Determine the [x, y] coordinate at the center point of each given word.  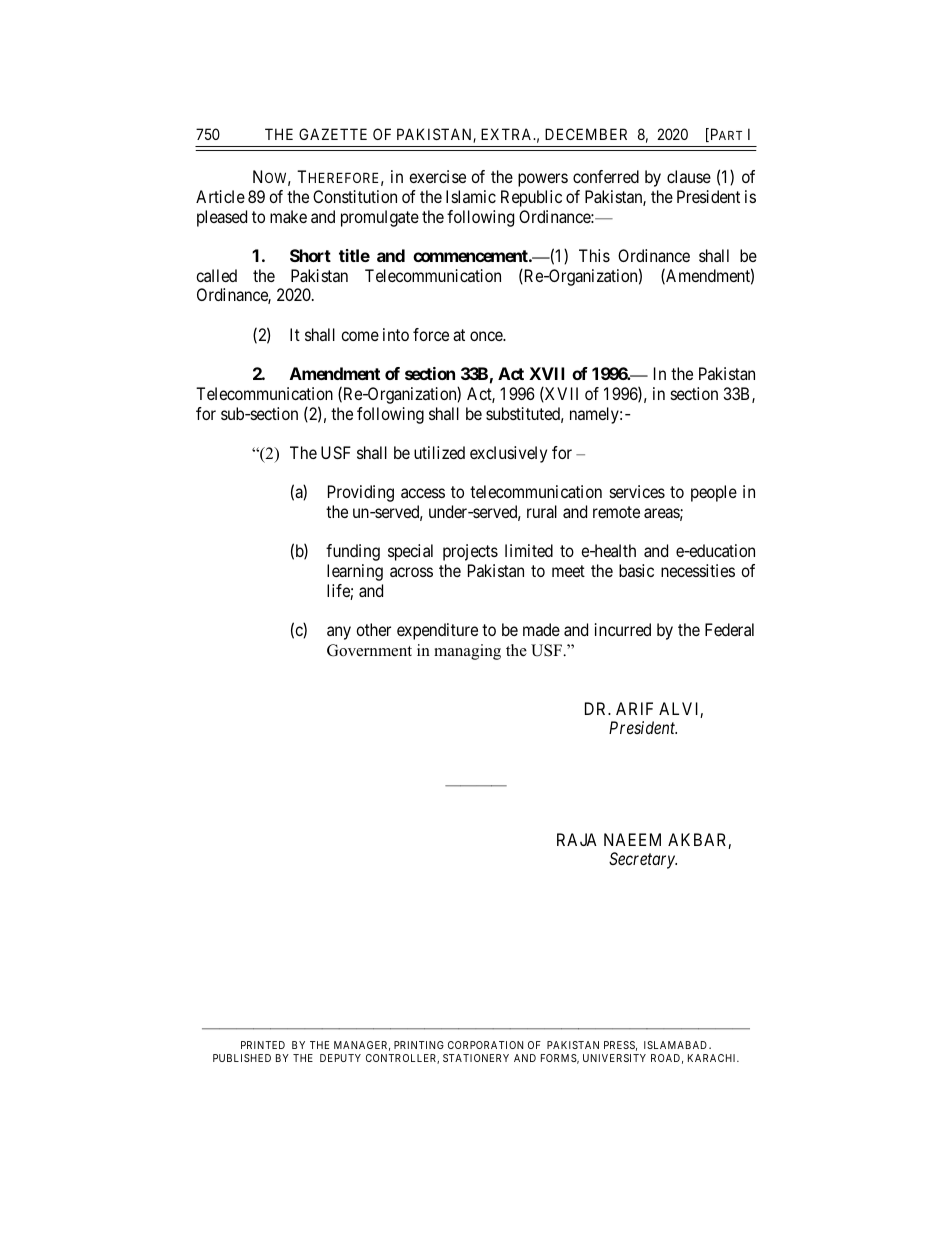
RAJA [577, 839]
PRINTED [263, 1045]
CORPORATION [485, 1045]
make [288, 216]
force [431, 334]
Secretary [643, 860]
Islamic [471, 196]
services [637, 491]
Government [369, 650]
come [360, 336]
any [339, 633]
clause [689, 176]
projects [470, 552]
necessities [698, 570]
